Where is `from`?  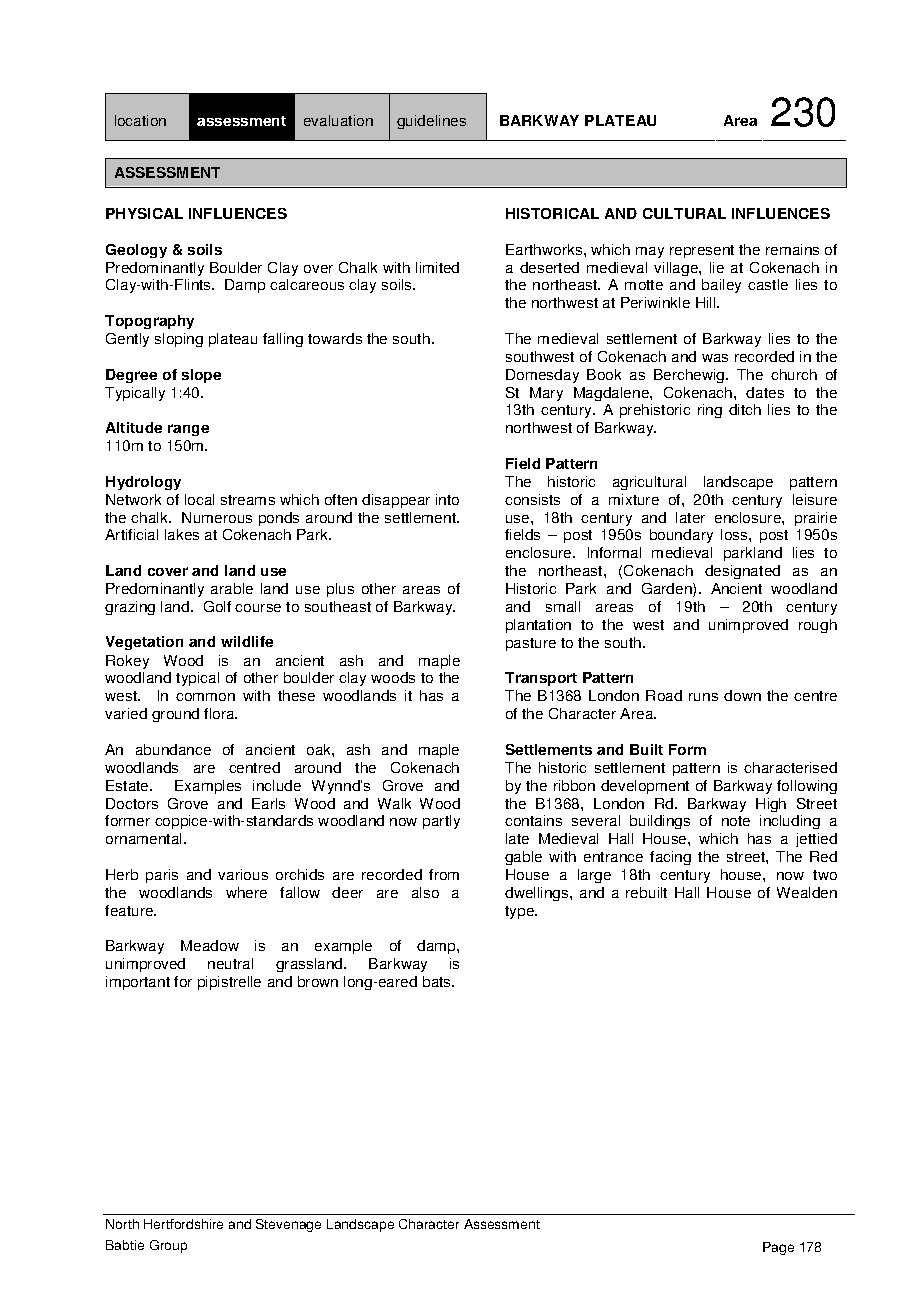 from is located at coordinates (444, 874).
